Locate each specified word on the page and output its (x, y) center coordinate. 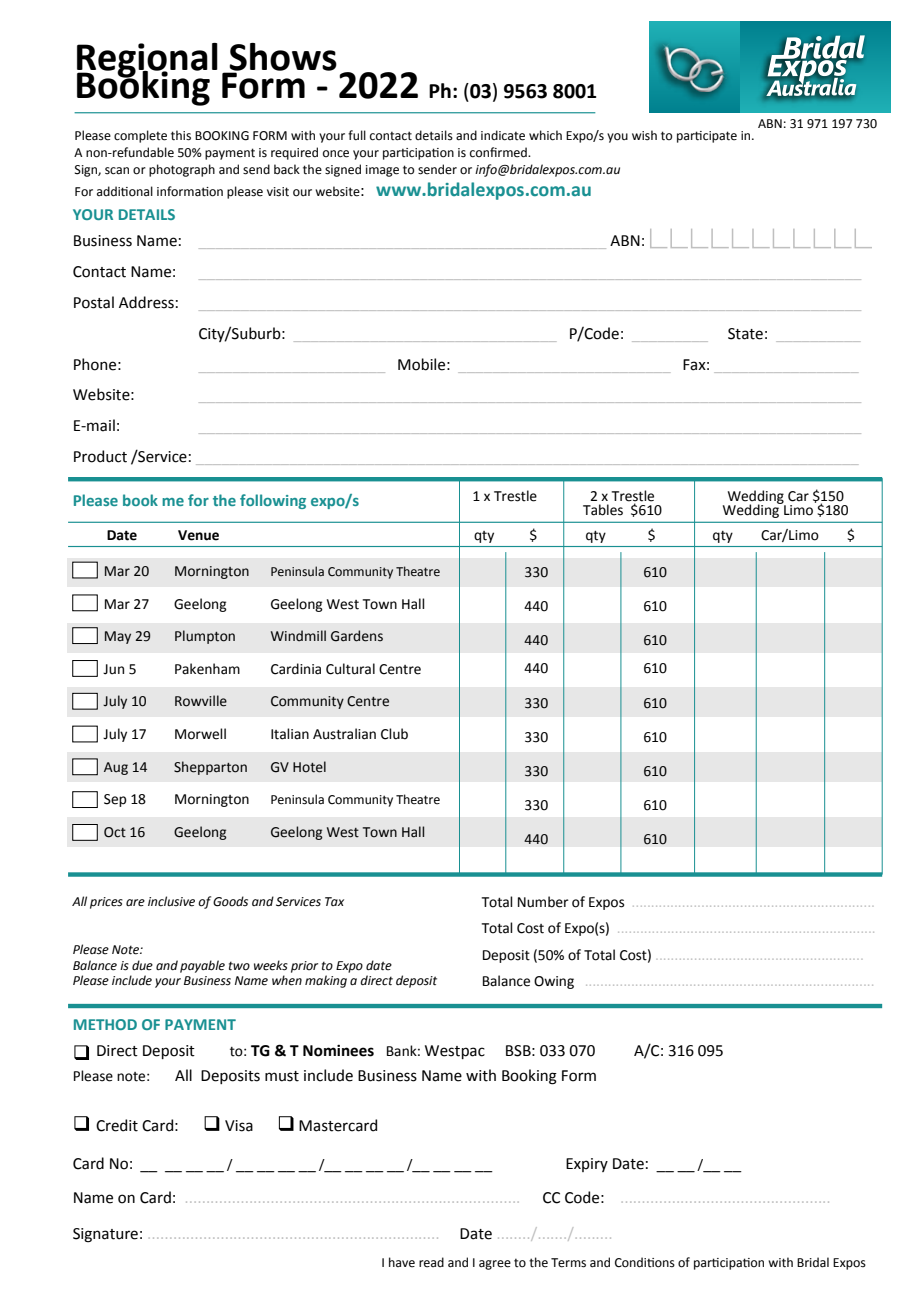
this (181, 135)
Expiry (587, 1165)
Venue (198, 535)
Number (543, 902)
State (745, 334)
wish (644, 135)
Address (146, 302)
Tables (603, 510)
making (326, 981)
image (382, 171)
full (357, 135)
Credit (117, 1125)
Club (394, 734)
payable (202, 966)
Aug (116, 768)
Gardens (357, 636)
